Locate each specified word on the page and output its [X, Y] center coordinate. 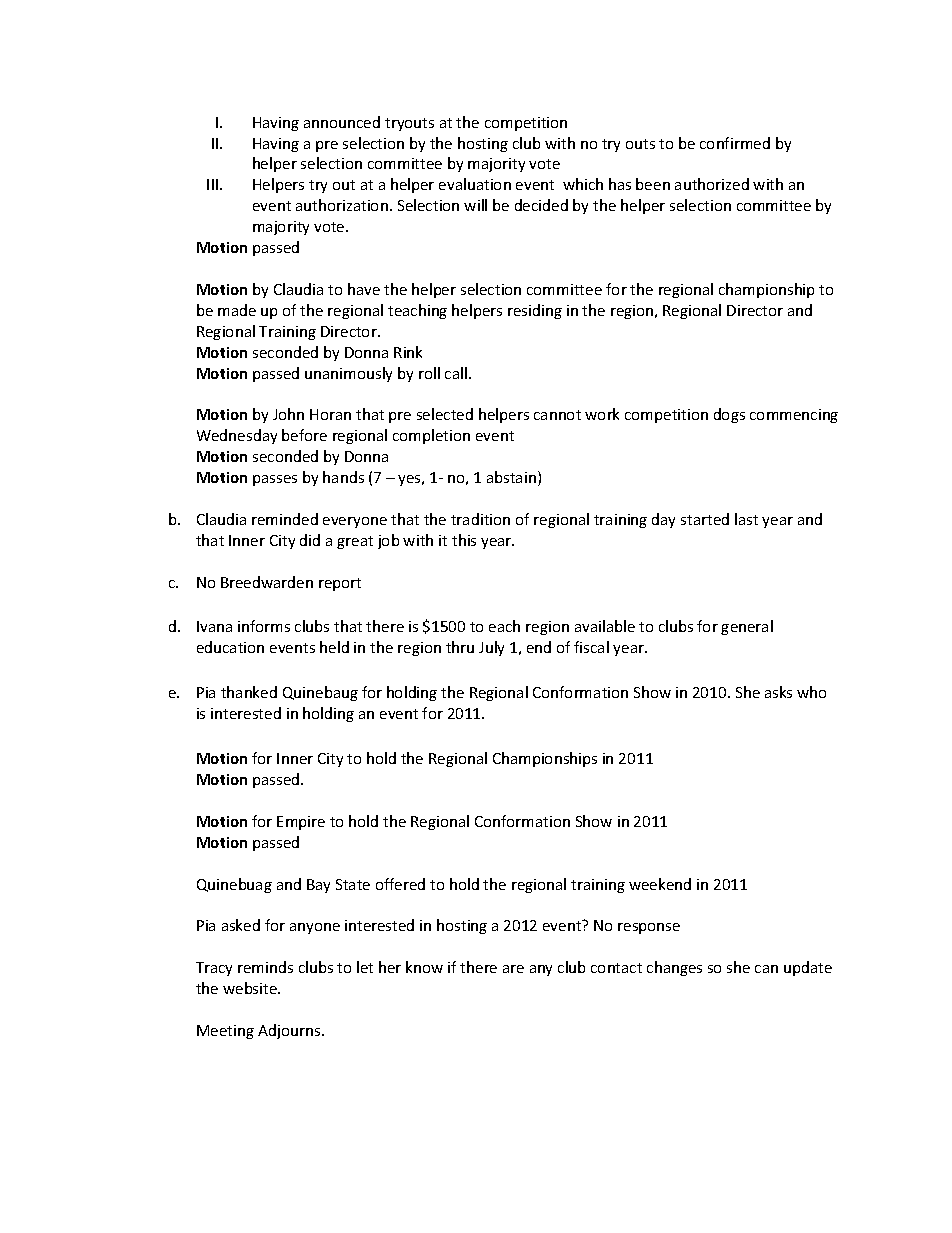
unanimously [348, 374]
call [456, 373]
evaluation [475, 184]
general [747, 627]
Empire [301, 823]
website [251, 988]
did [310, 540]
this [464, 540]
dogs [729, 415]
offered [400, 884]
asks [778, 692]
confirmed [735, 143]
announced [342, 122]
